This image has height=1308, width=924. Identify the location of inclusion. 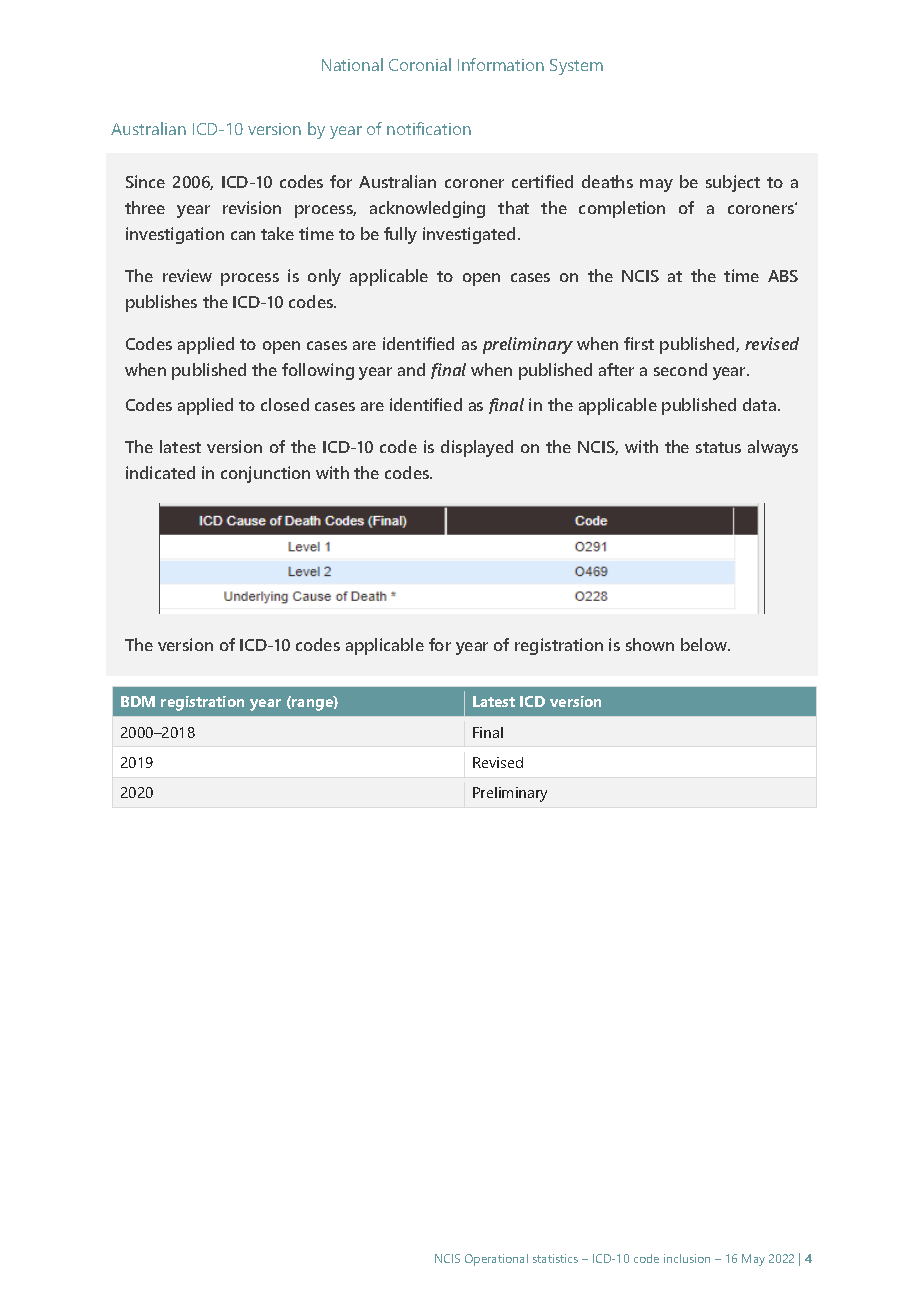
(687, 1258).
